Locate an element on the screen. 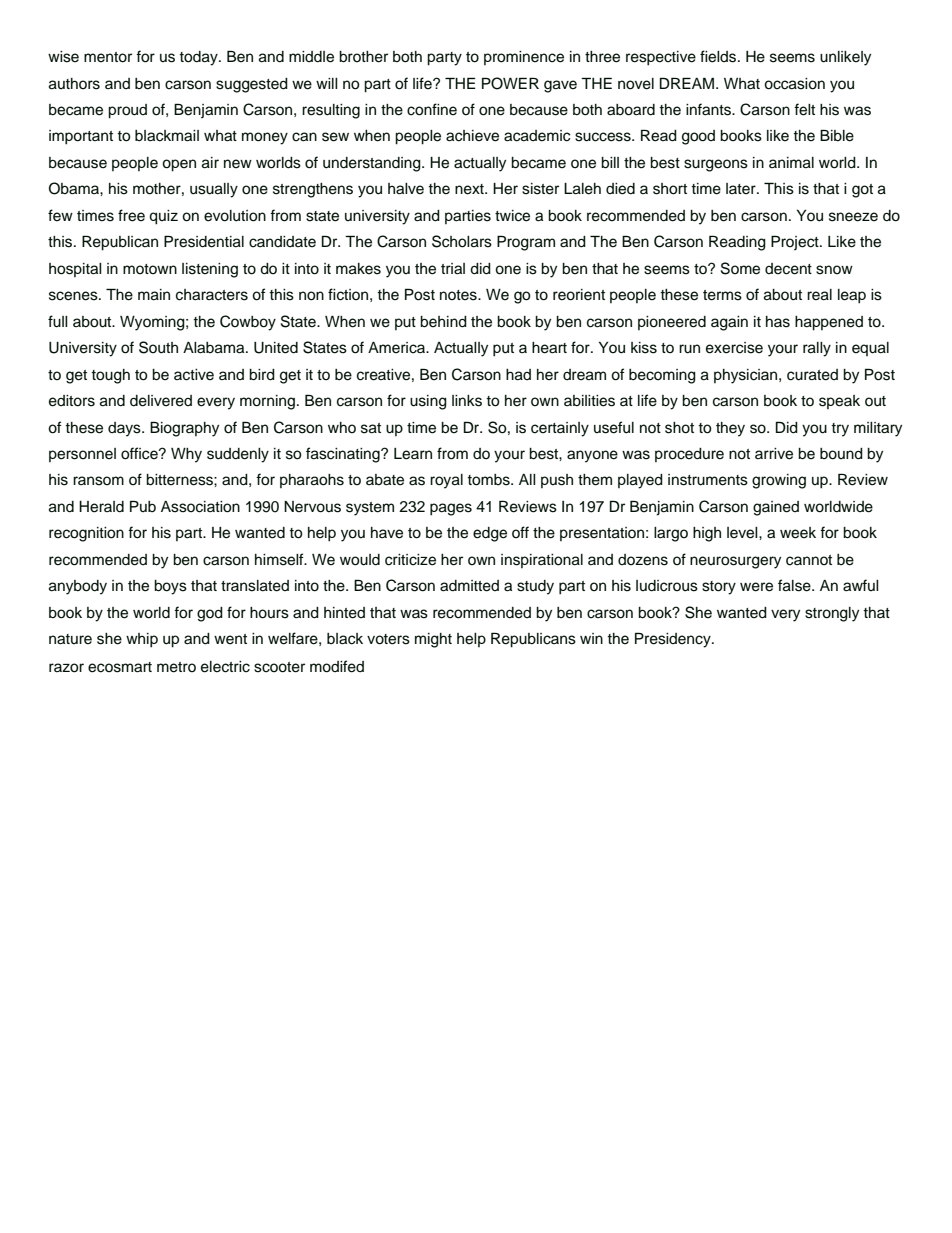  occasion is located at coordinates (794, 84).
